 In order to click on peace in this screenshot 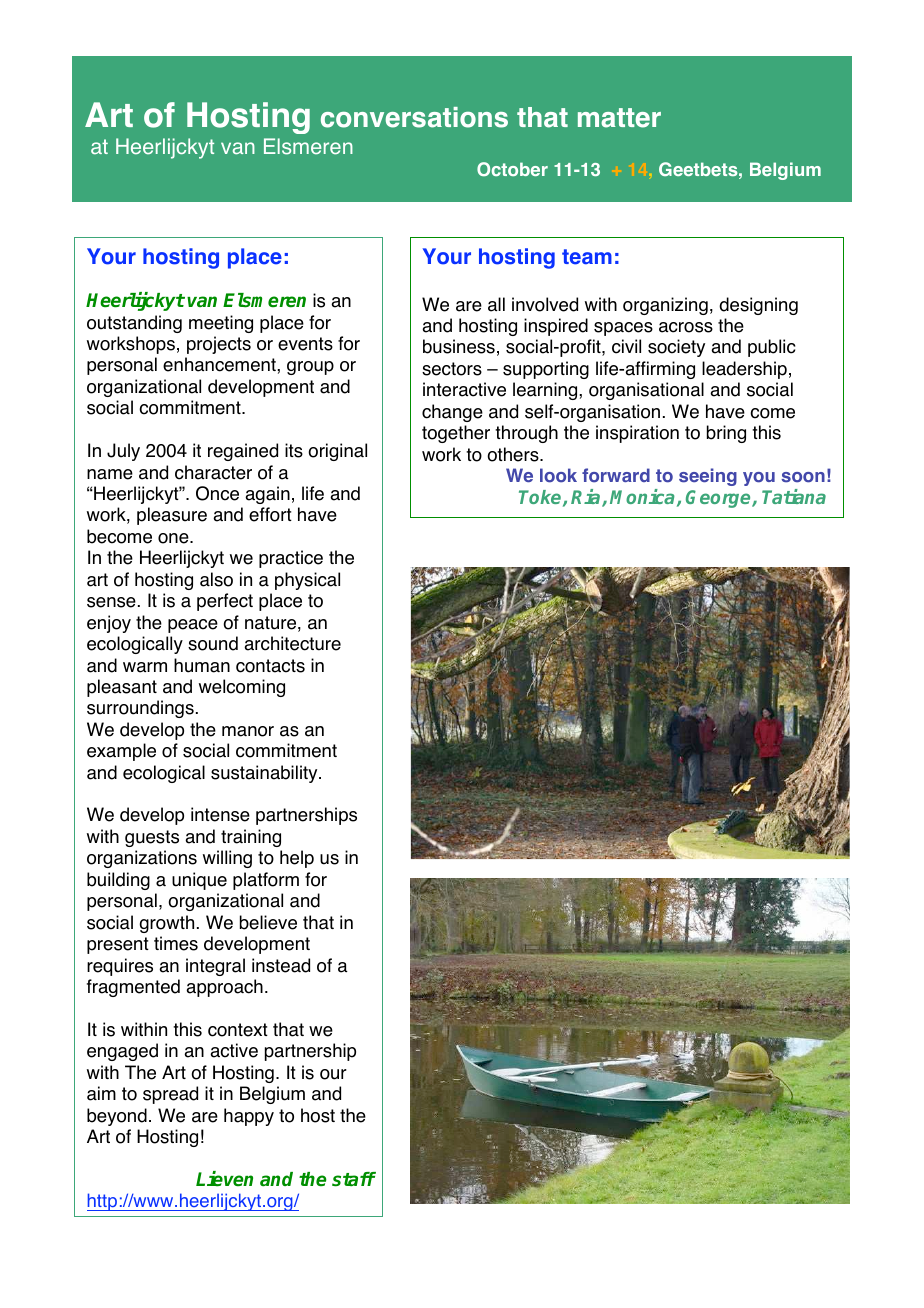, I will do `click(193, 626)`.
